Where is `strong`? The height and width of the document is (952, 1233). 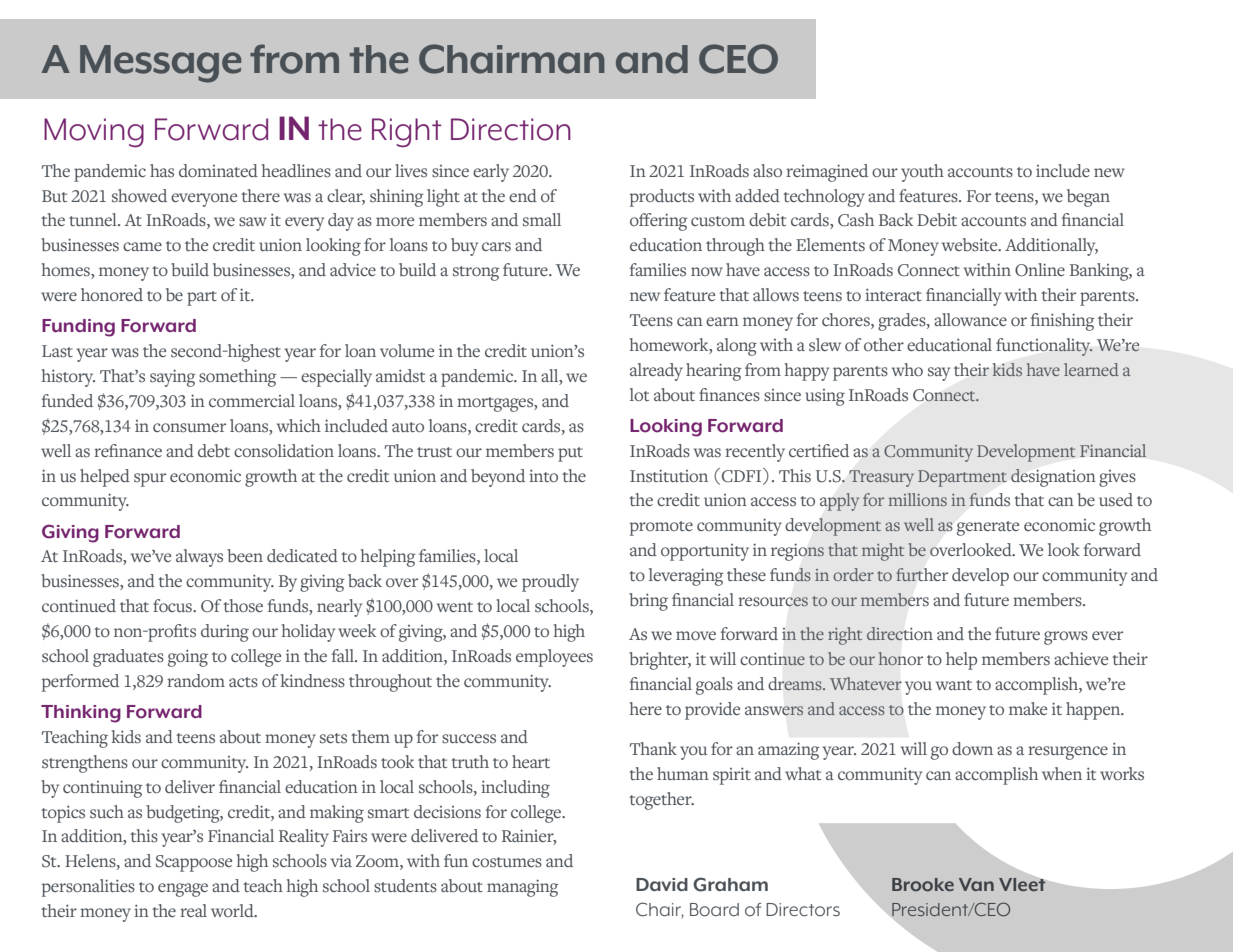
strong is located at coordinates (476, 273).
